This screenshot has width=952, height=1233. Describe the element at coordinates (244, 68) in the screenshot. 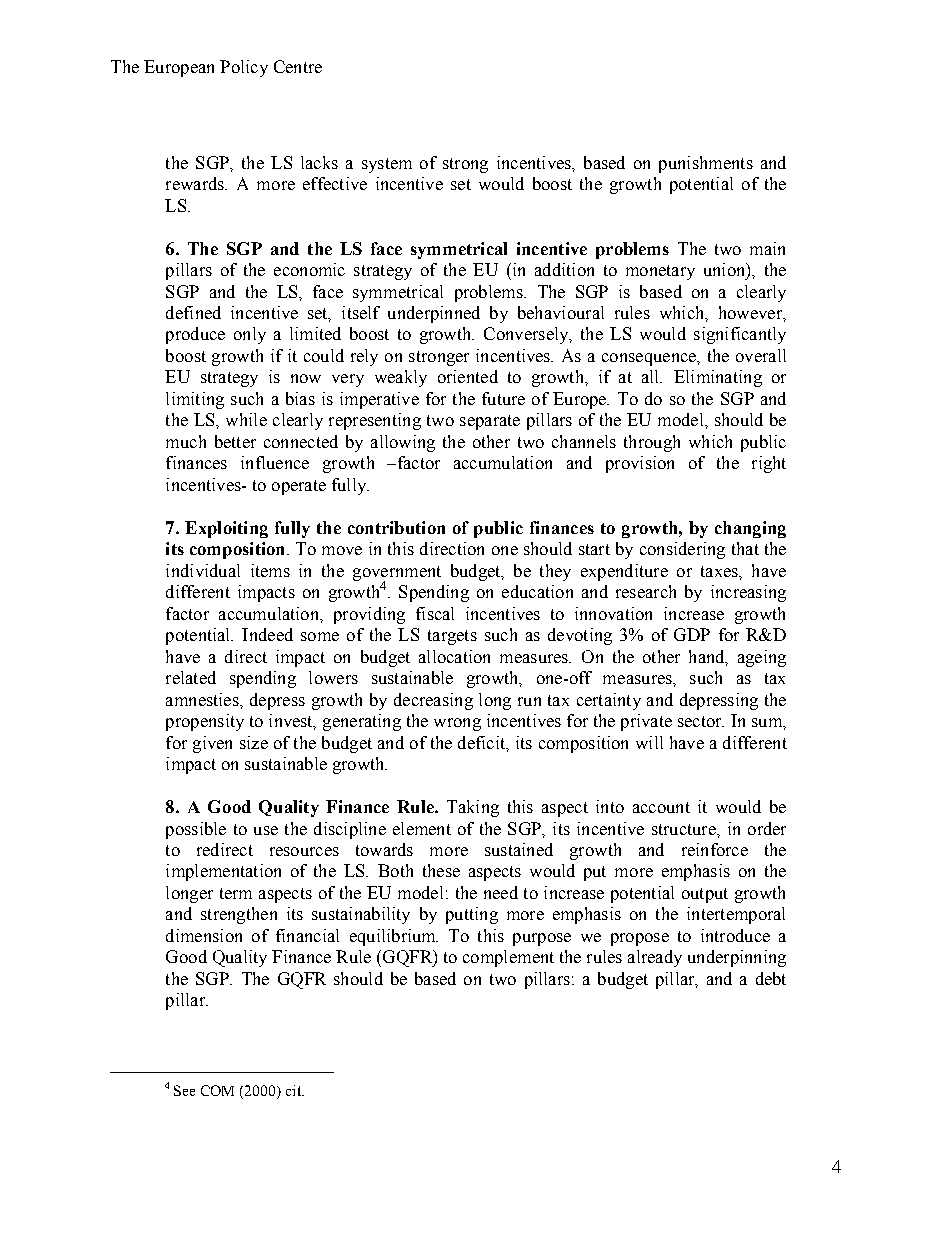

I see `Policy` at that location.
